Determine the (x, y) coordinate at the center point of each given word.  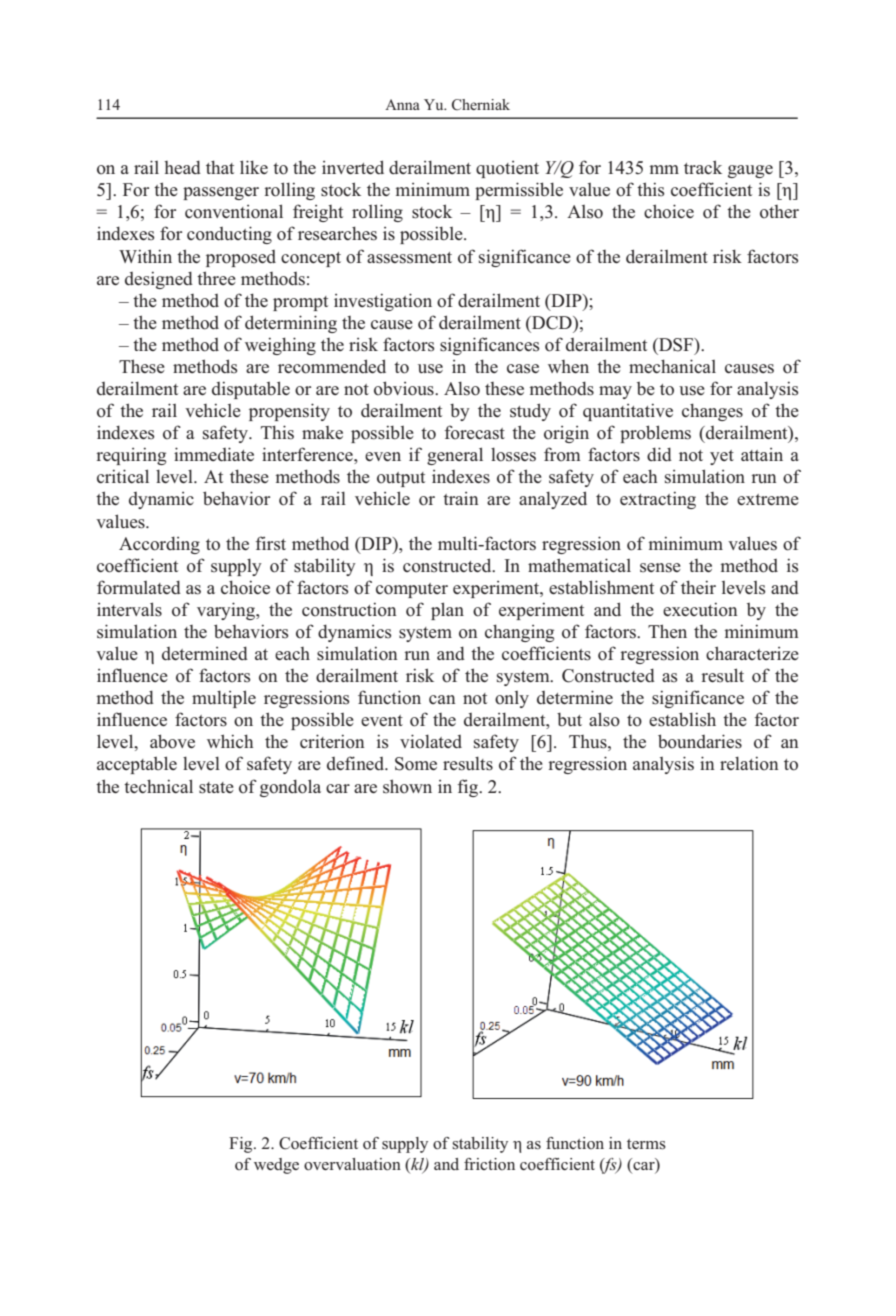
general (455, 456)
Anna (402, 104)
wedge (276, 1166)
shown (407, 786)
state (216, 788)
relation (749, 763)
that (220, 167)
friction (489, 1164)
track (703, 167)
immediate (214, 454)
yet (722, 457)
